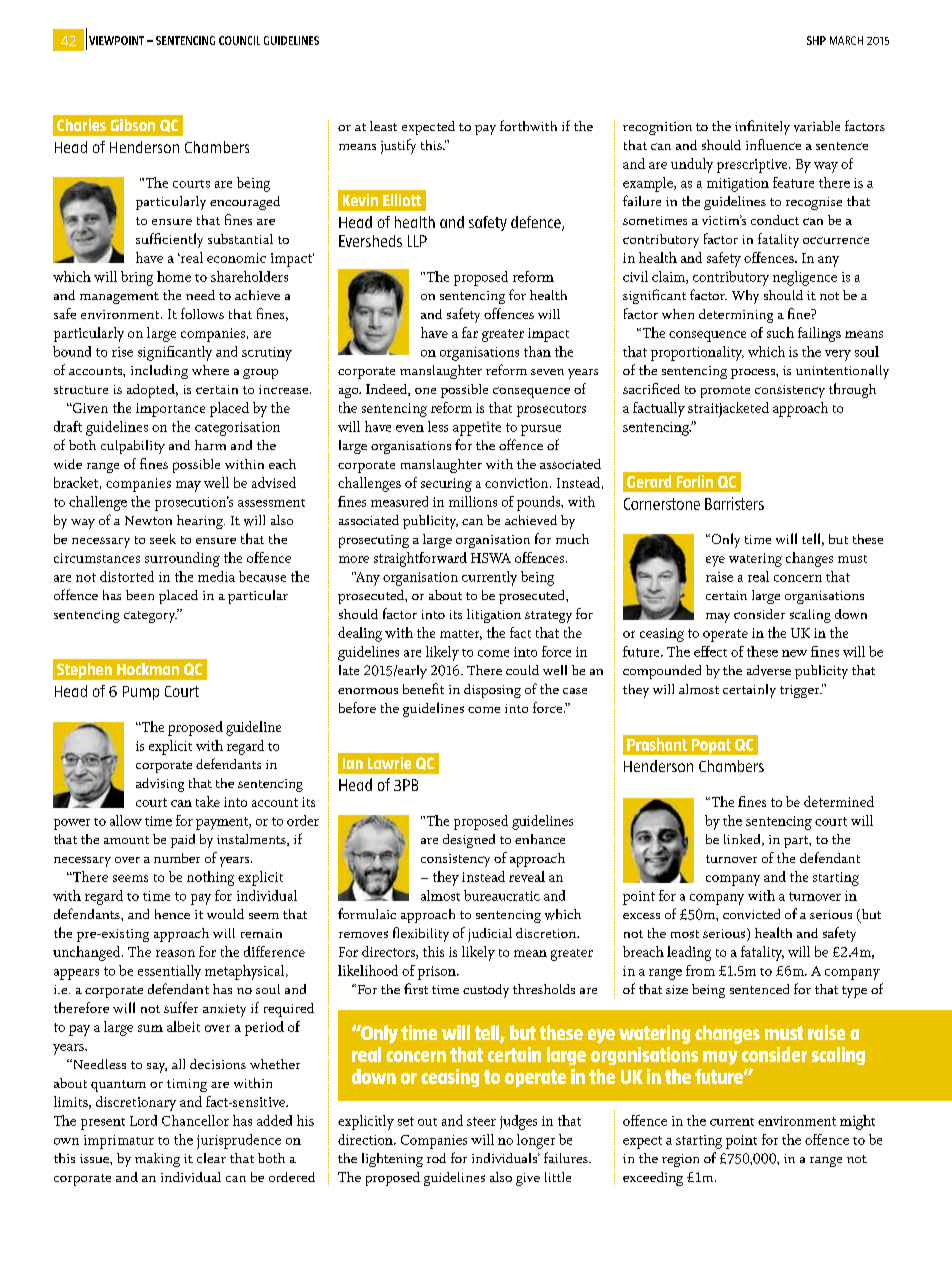  I want to click on Gibson, so click(133, 125).
